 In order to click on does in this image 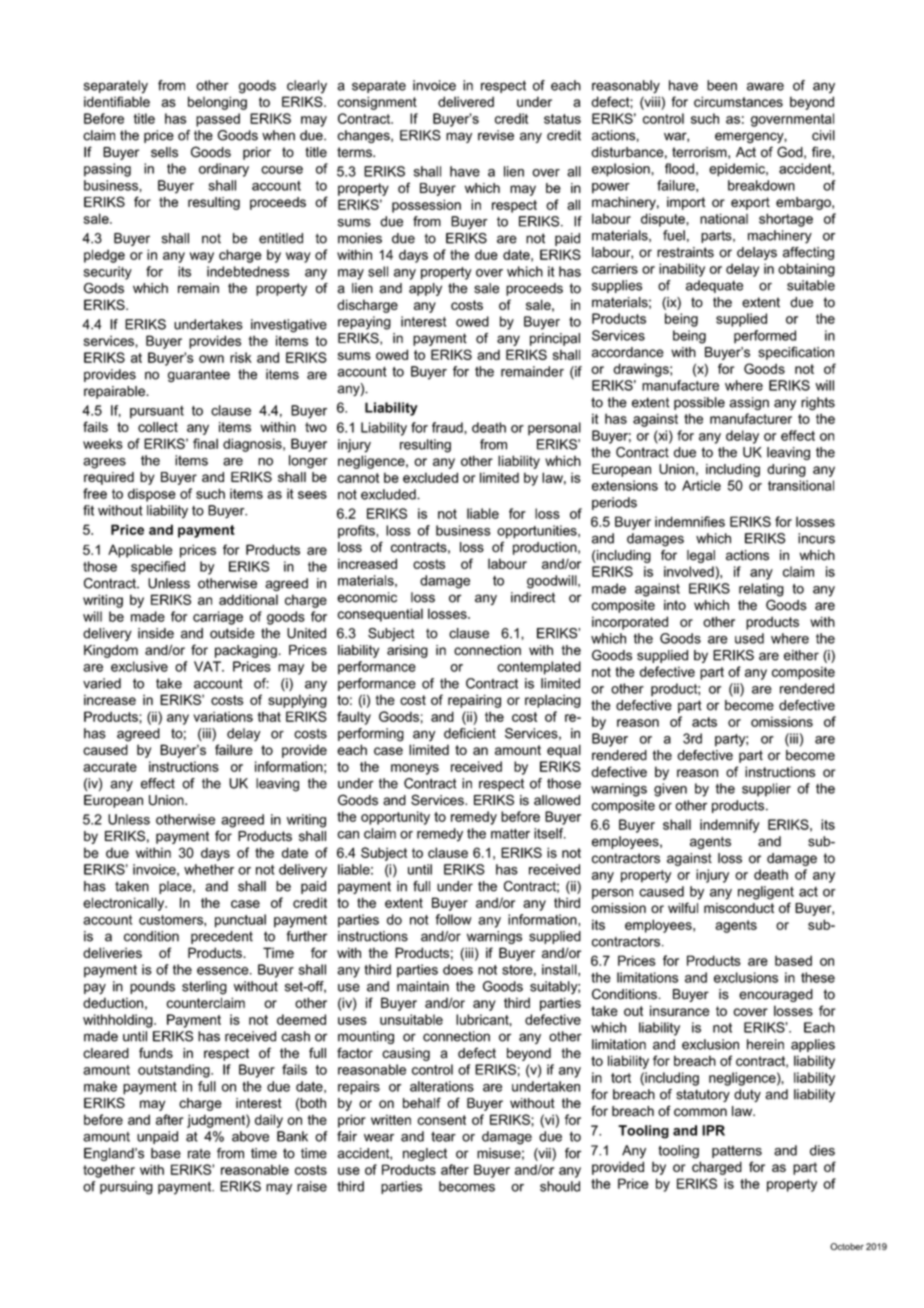, I will do `click(458, 969)`.
